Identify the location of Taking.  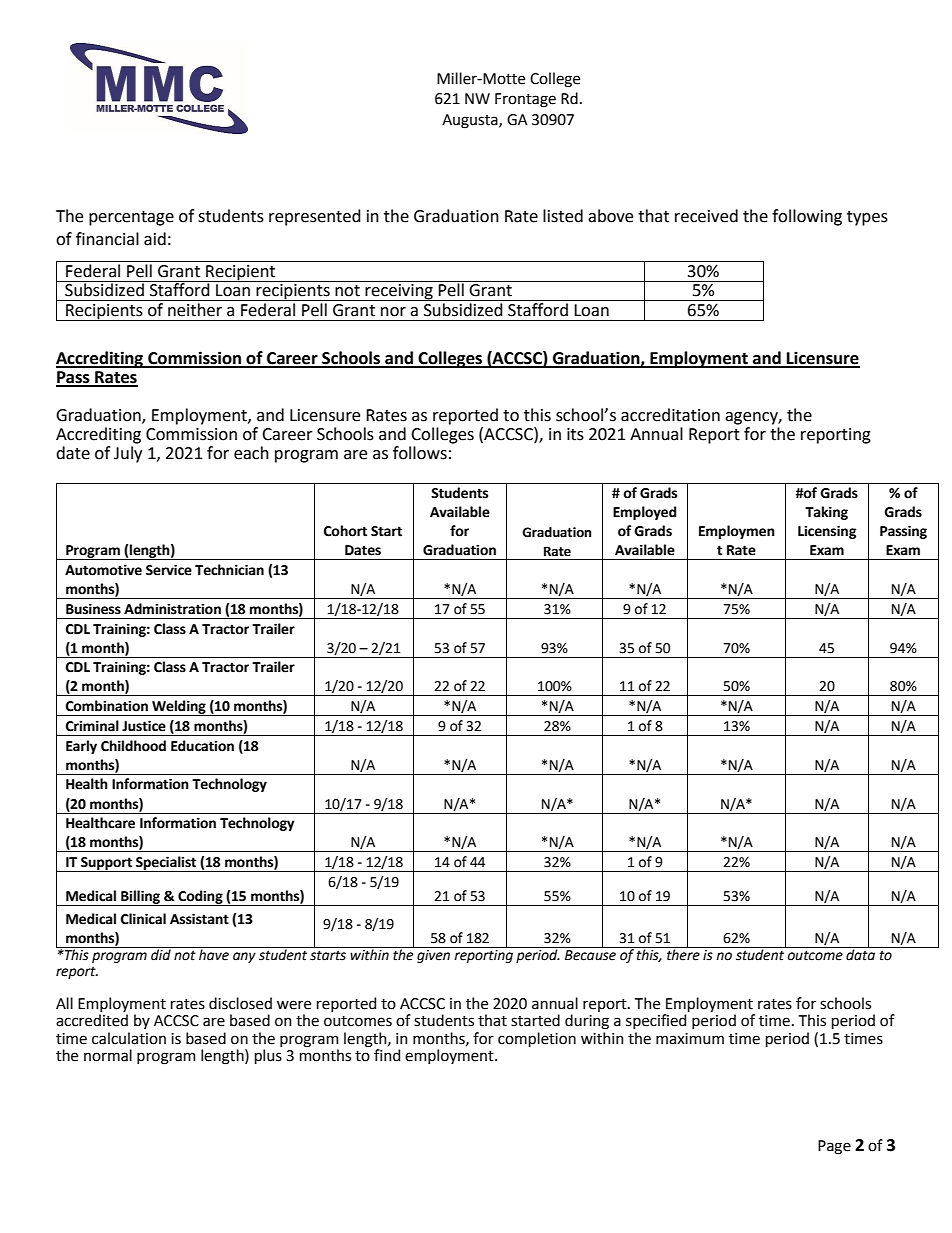
(826, 513).
